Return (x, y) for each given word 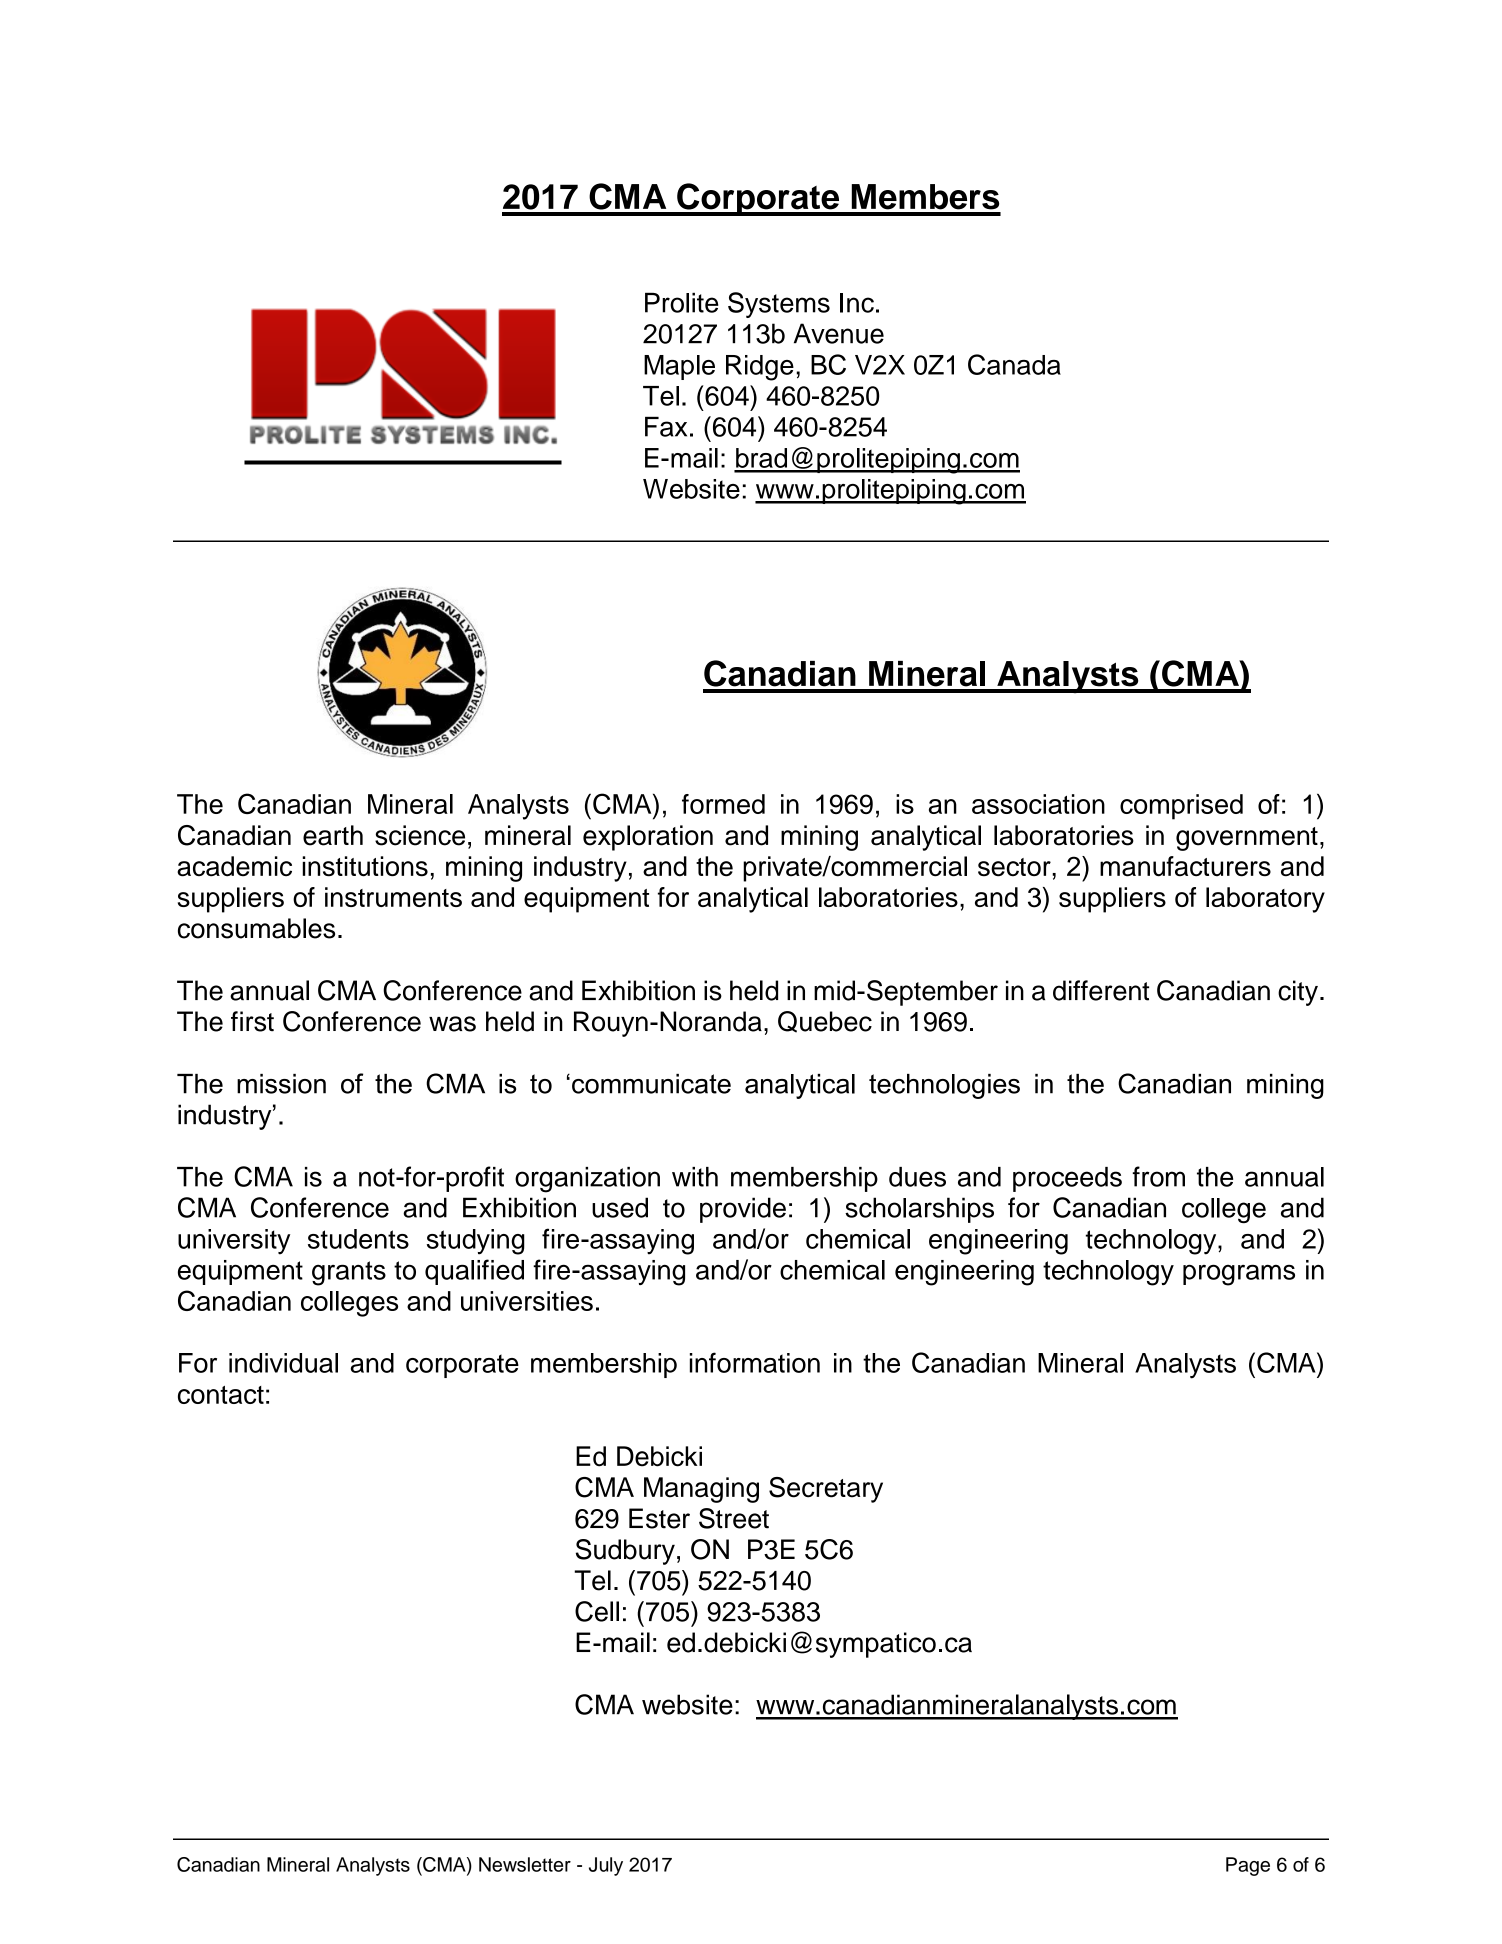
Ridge (760, 368)
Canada (1014, 364)
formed (723, 804)
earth (333, 835)
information (755, 1362)
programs (1239, 1275)
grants (349, 1273)
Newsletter (525, 1864)
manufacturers (1185, 866)
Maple (679, 367)
